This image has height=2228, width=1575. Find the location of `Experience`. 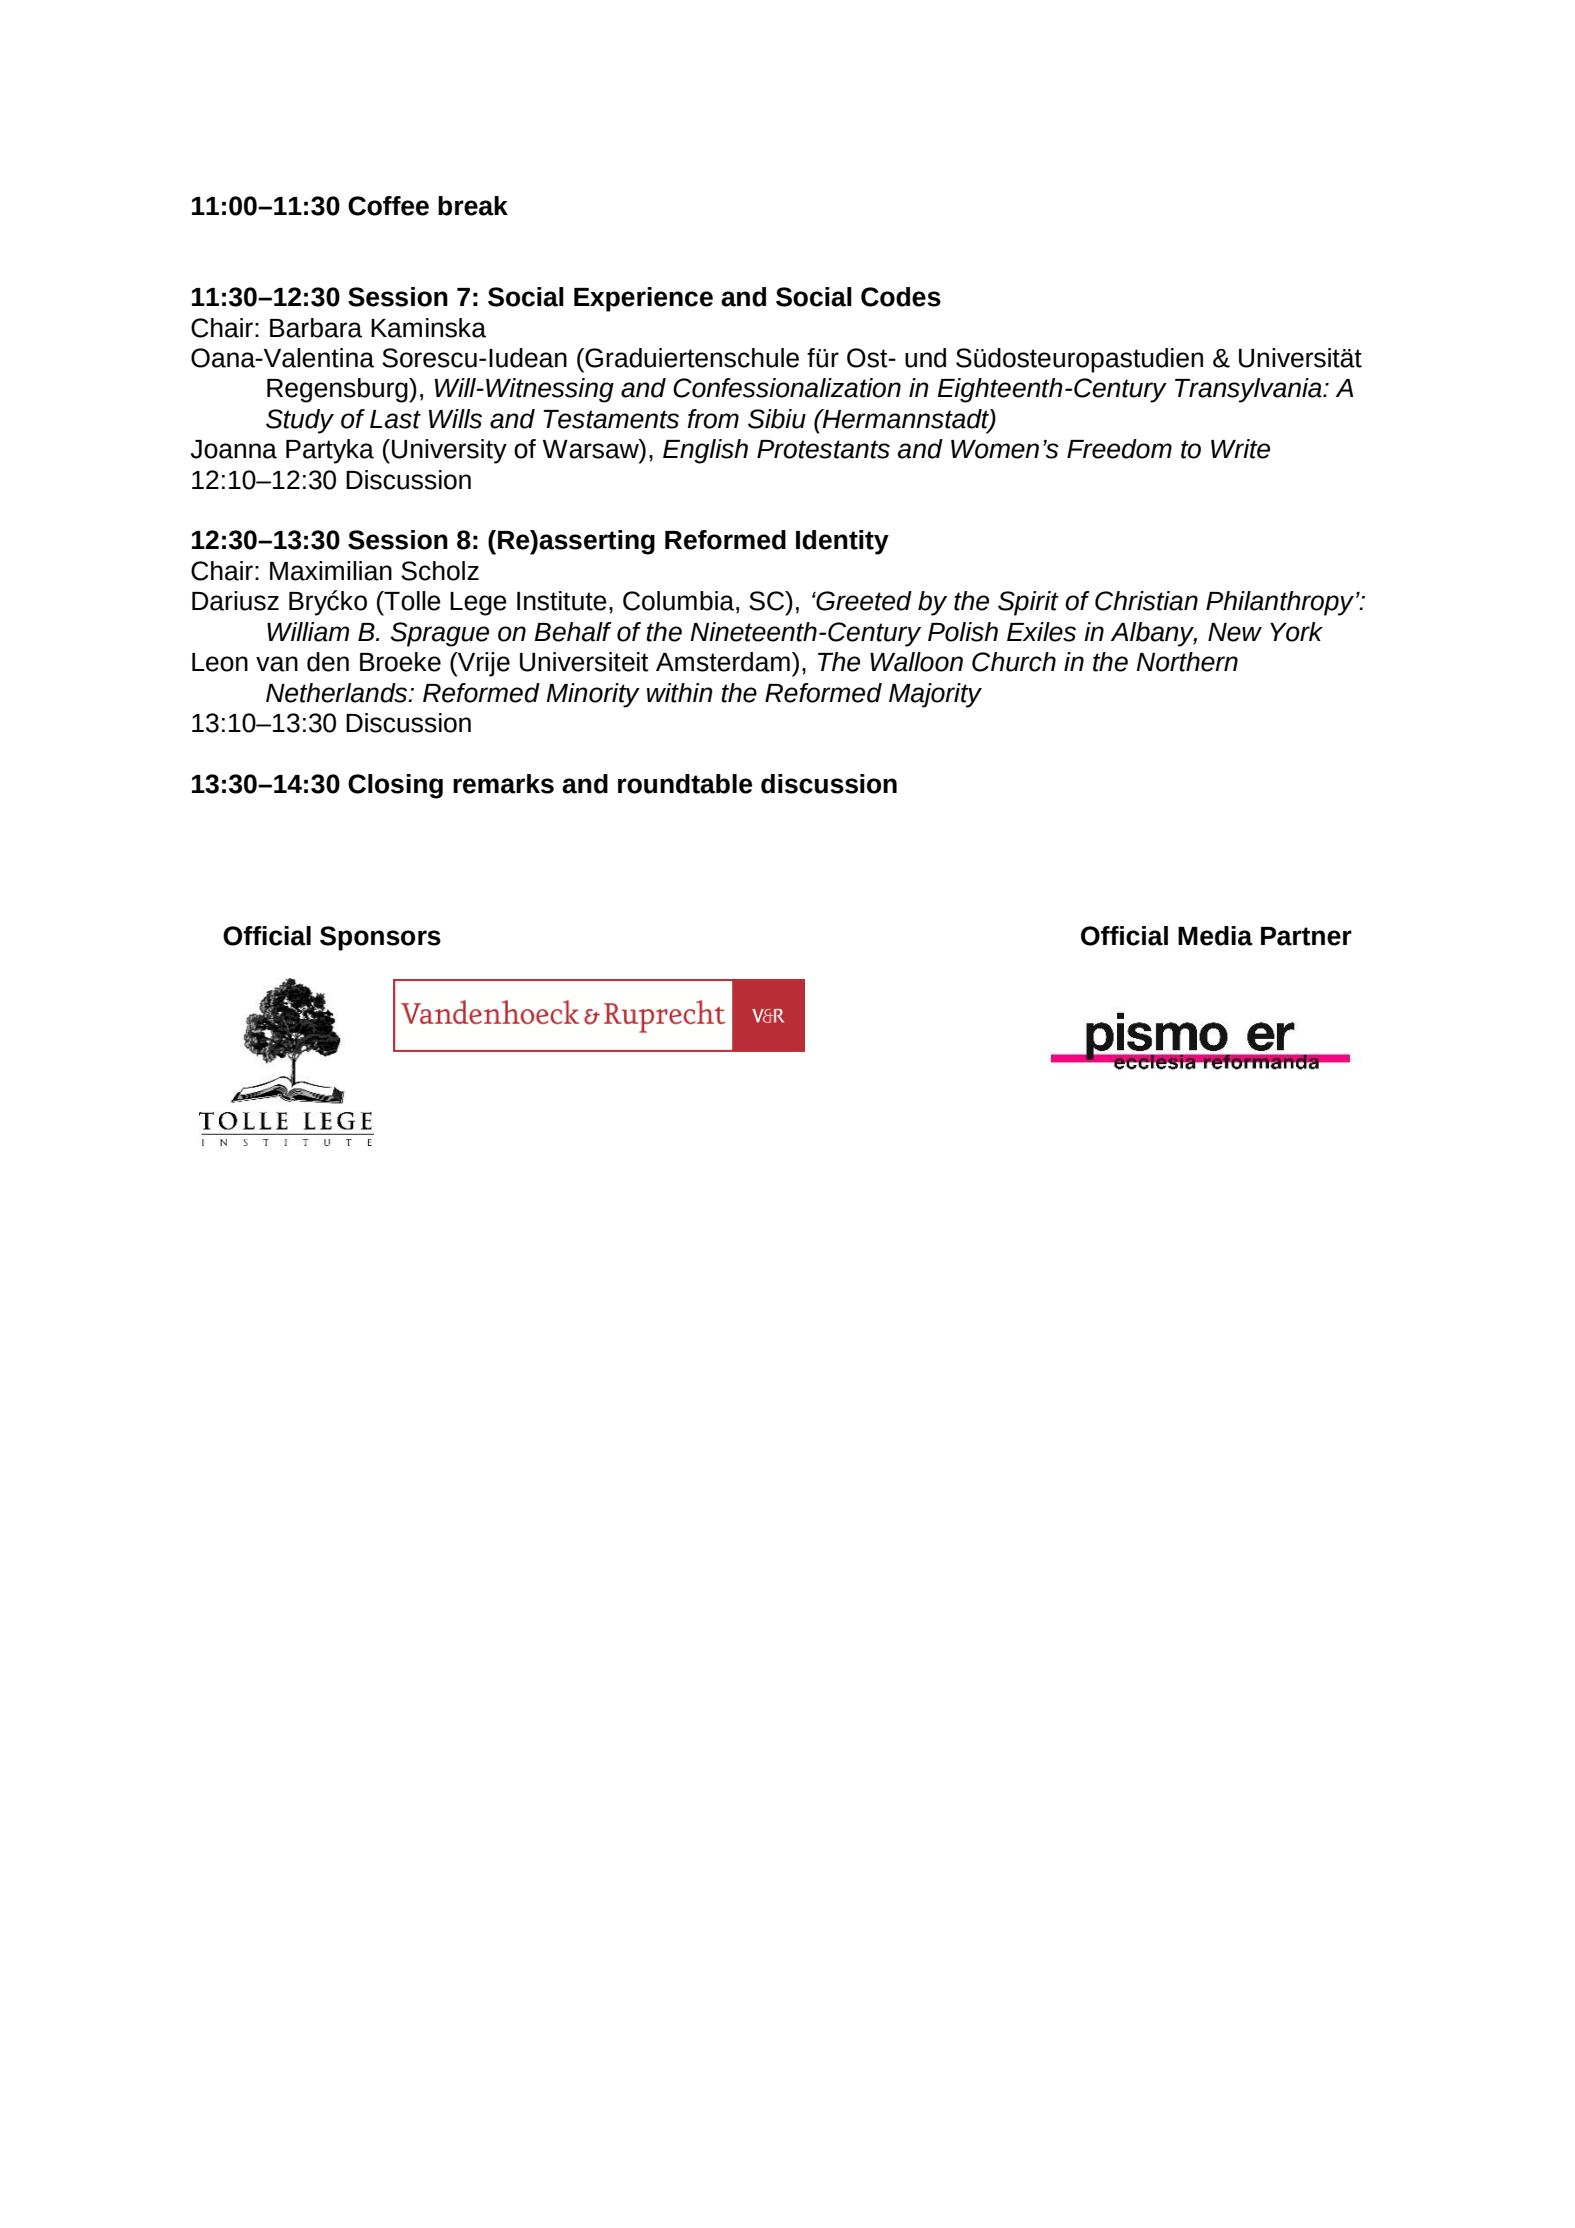

Experience is located at coordinates (643, 299).
